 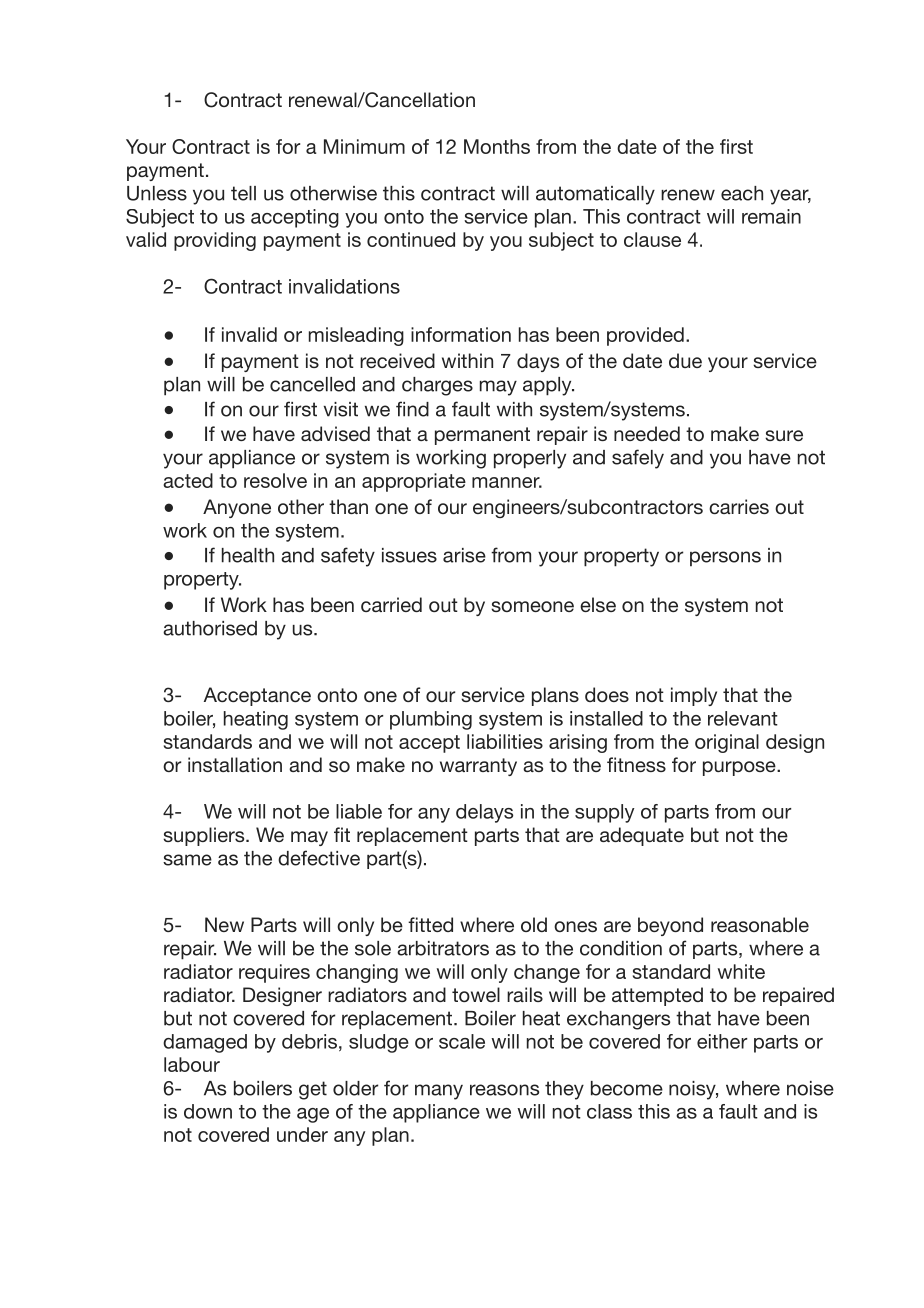 What do you see at coordinates (237, 508) in the page?
I see `Anyone` at bounding box center [237, 508].
